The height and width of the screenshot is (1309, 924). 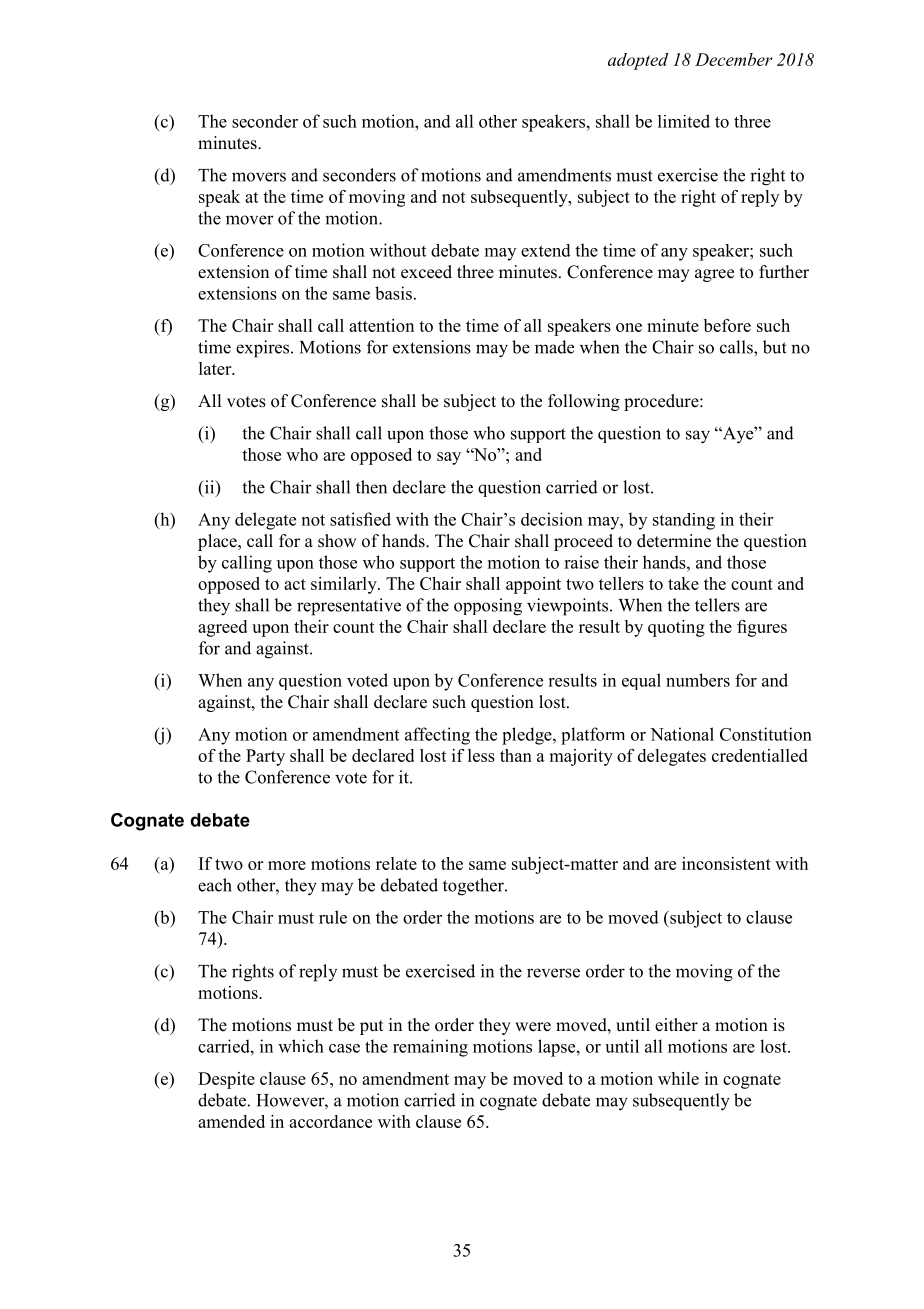 What do you see at coordinates (662, 402) in the screenshot?
I see `procedure` at bounding box center [662, 402].
